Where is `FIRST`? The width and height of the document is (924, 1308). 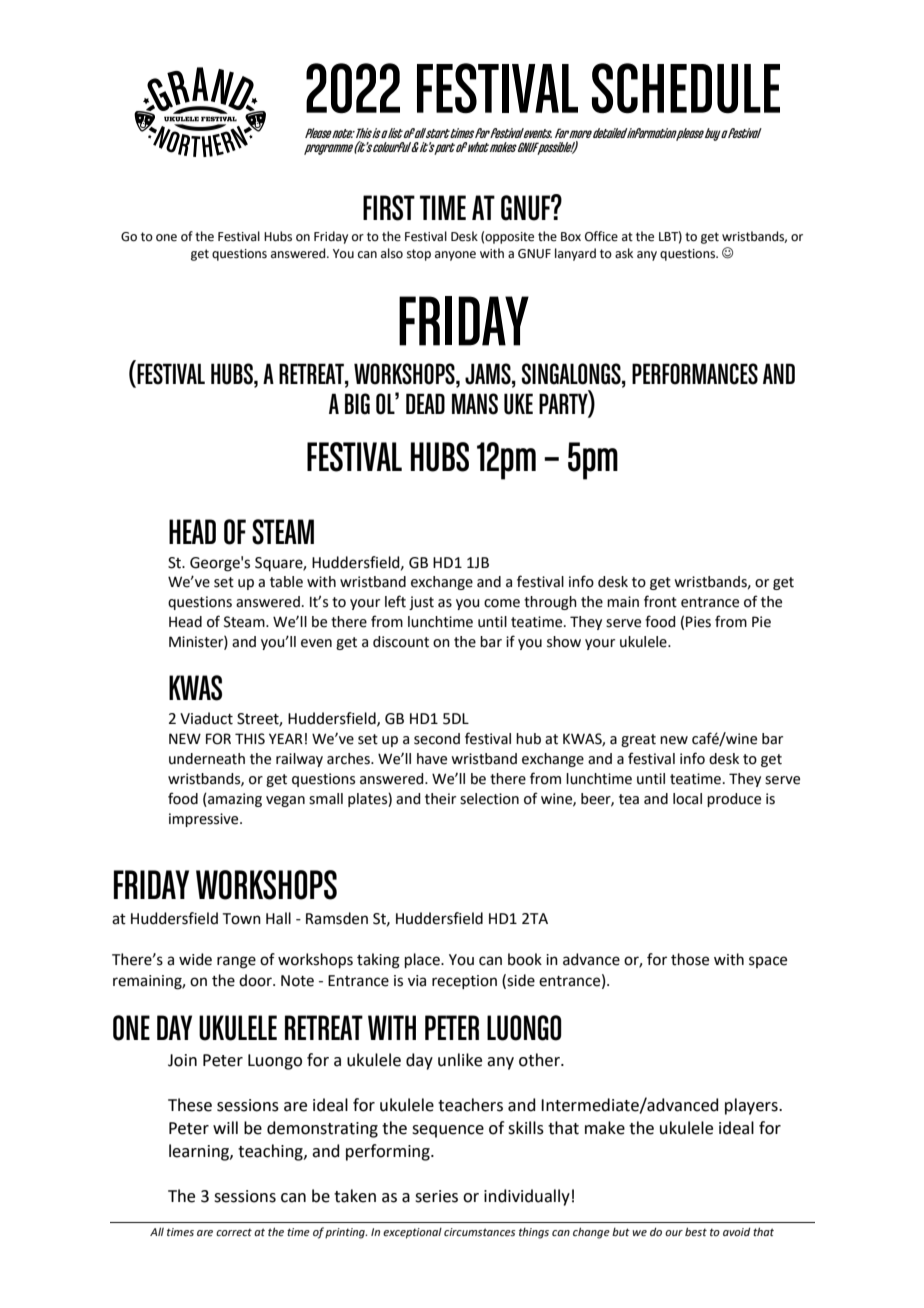 FIRST is located at coordinates (389, 208).
